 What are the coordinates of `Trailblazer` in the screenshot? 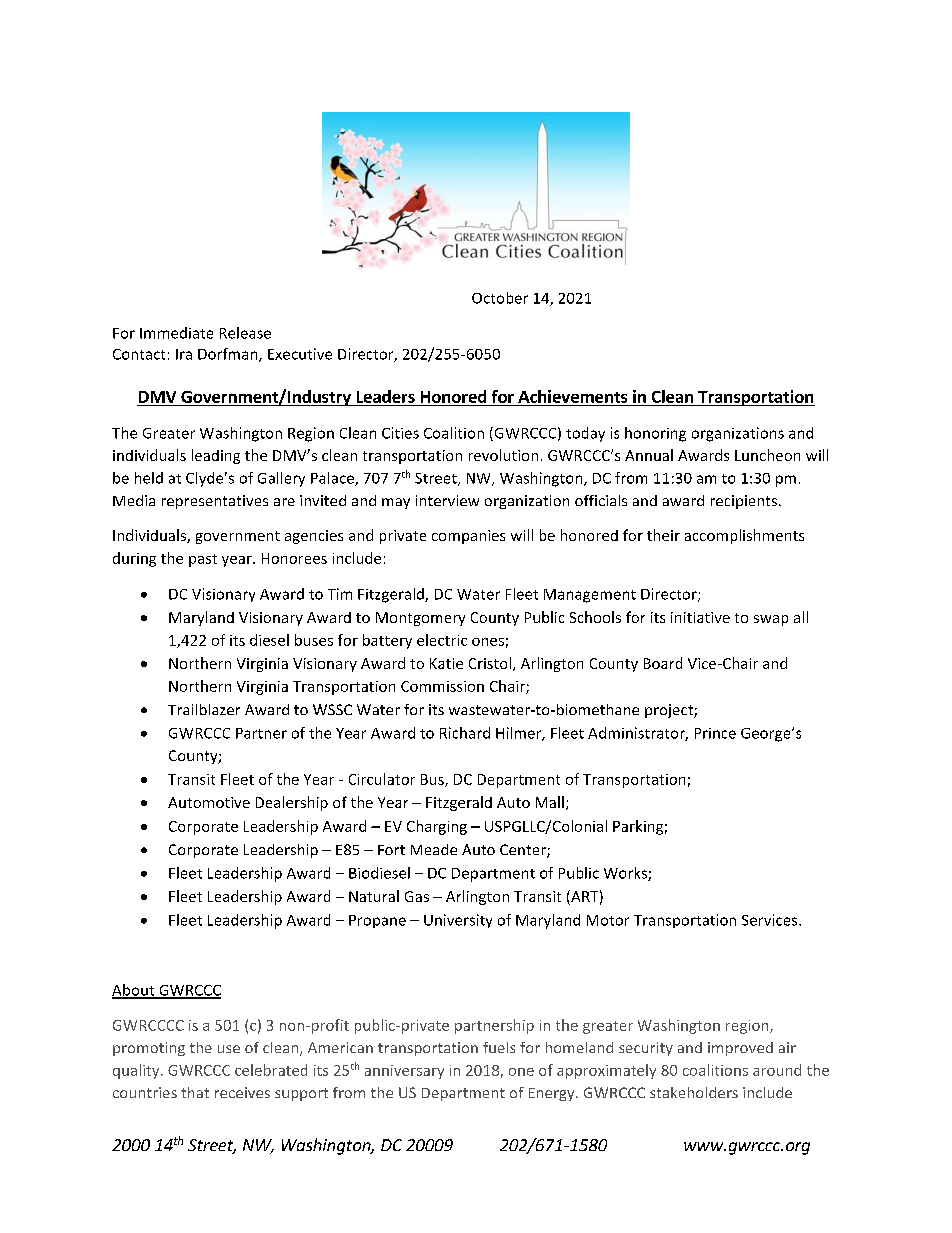 It's located at (204, 709).
